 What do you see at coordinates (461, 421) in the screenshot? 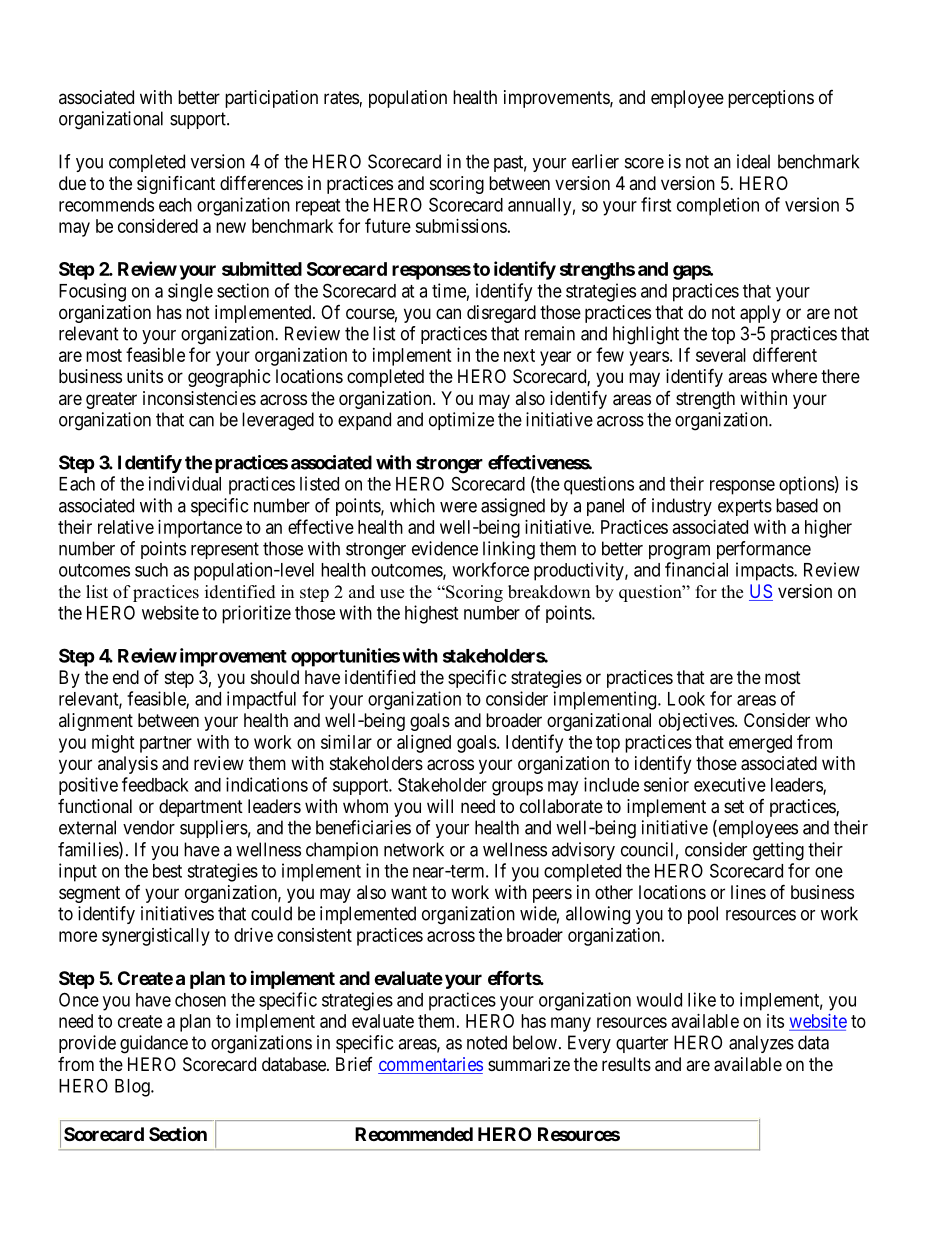
I see `optimize` at bounding box center [461, 421].
